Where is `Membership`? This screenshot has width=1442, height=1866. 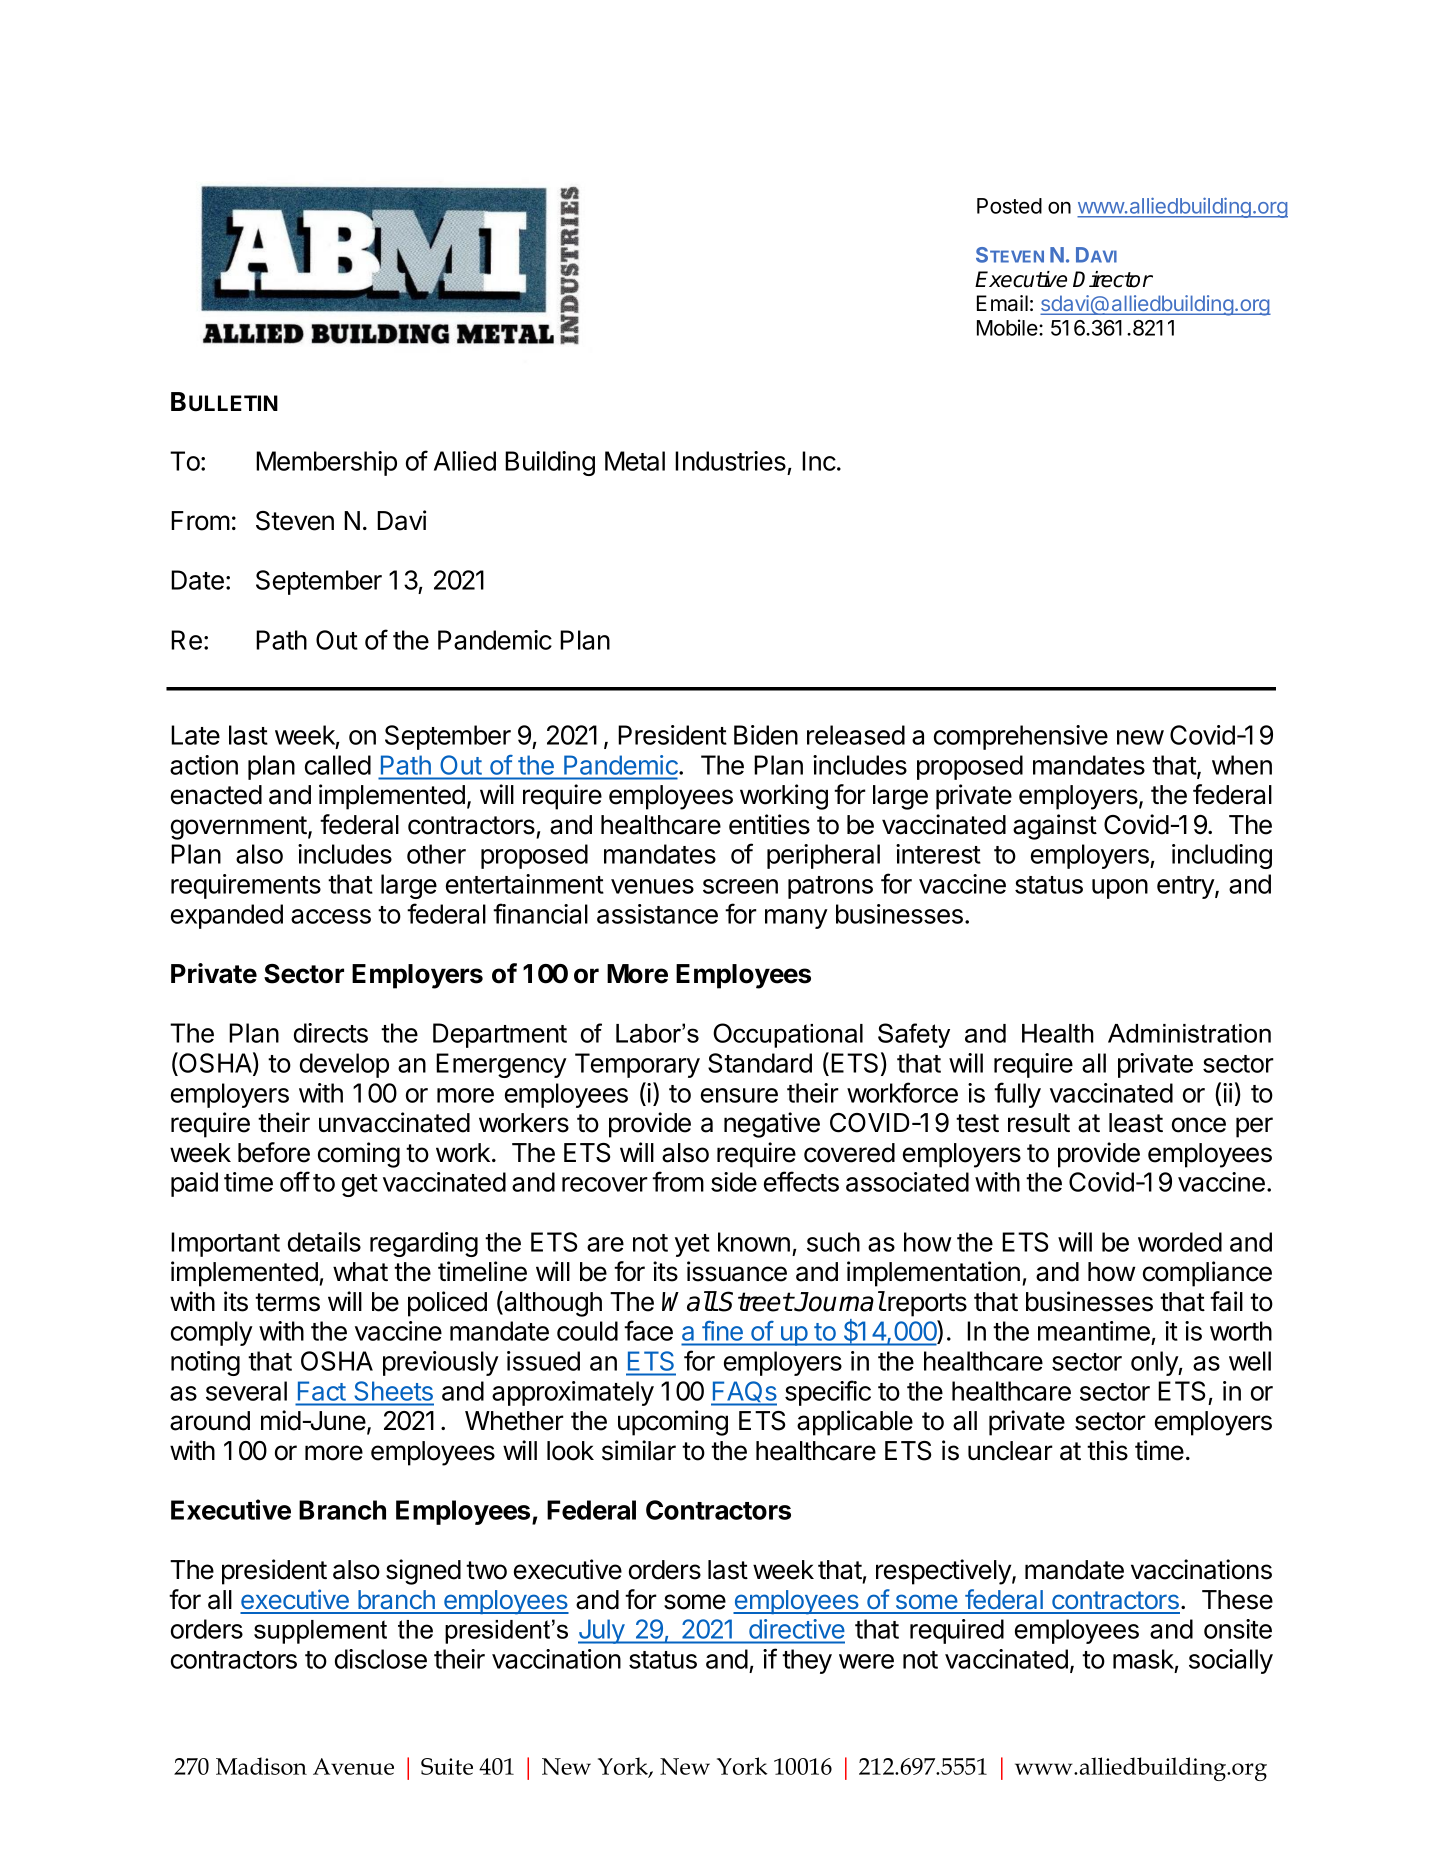
Membership is located at coordinates (326, 463).
